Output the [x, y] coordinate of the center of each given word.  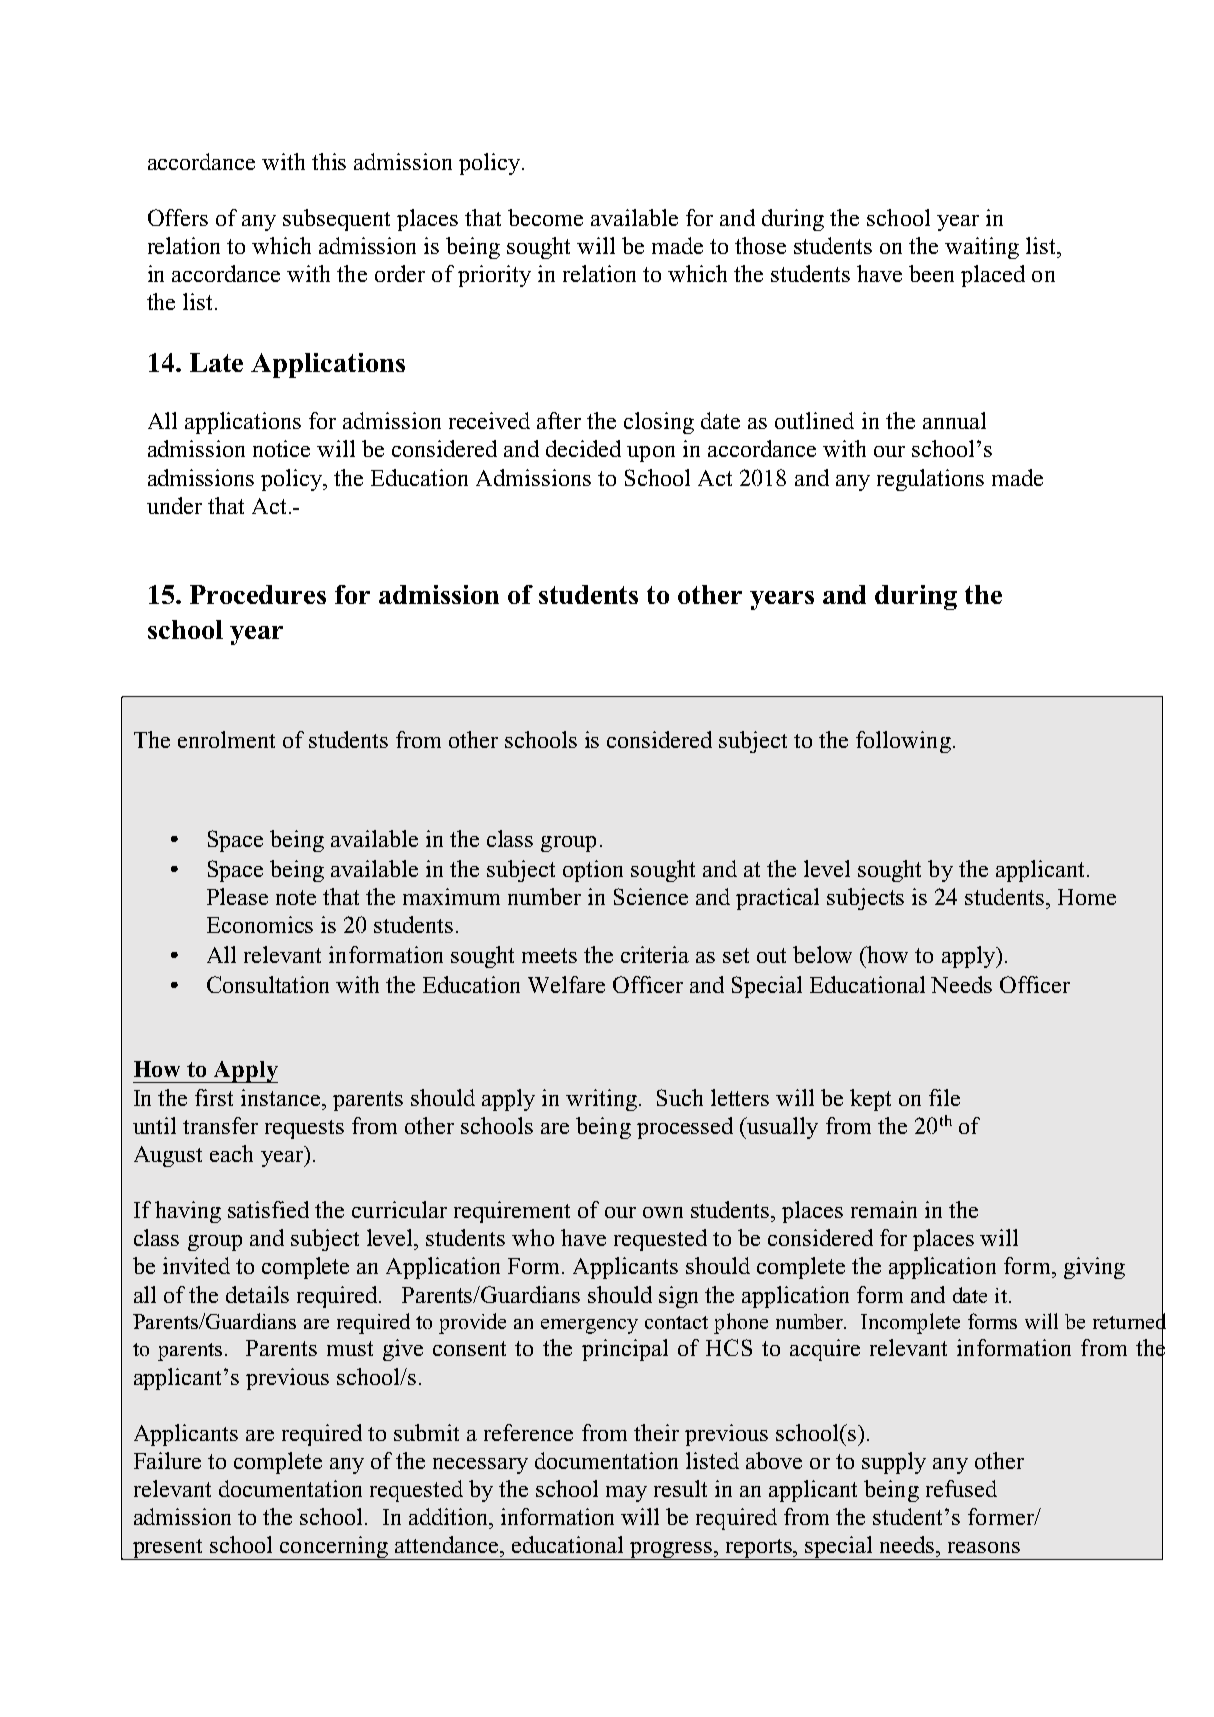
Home [1087, 897]
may [626, 1494]
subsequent [336, 220]
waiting [982, 248]
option [593, 871]
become [545, 217]
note [296, 897]
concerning [334, 1548]
